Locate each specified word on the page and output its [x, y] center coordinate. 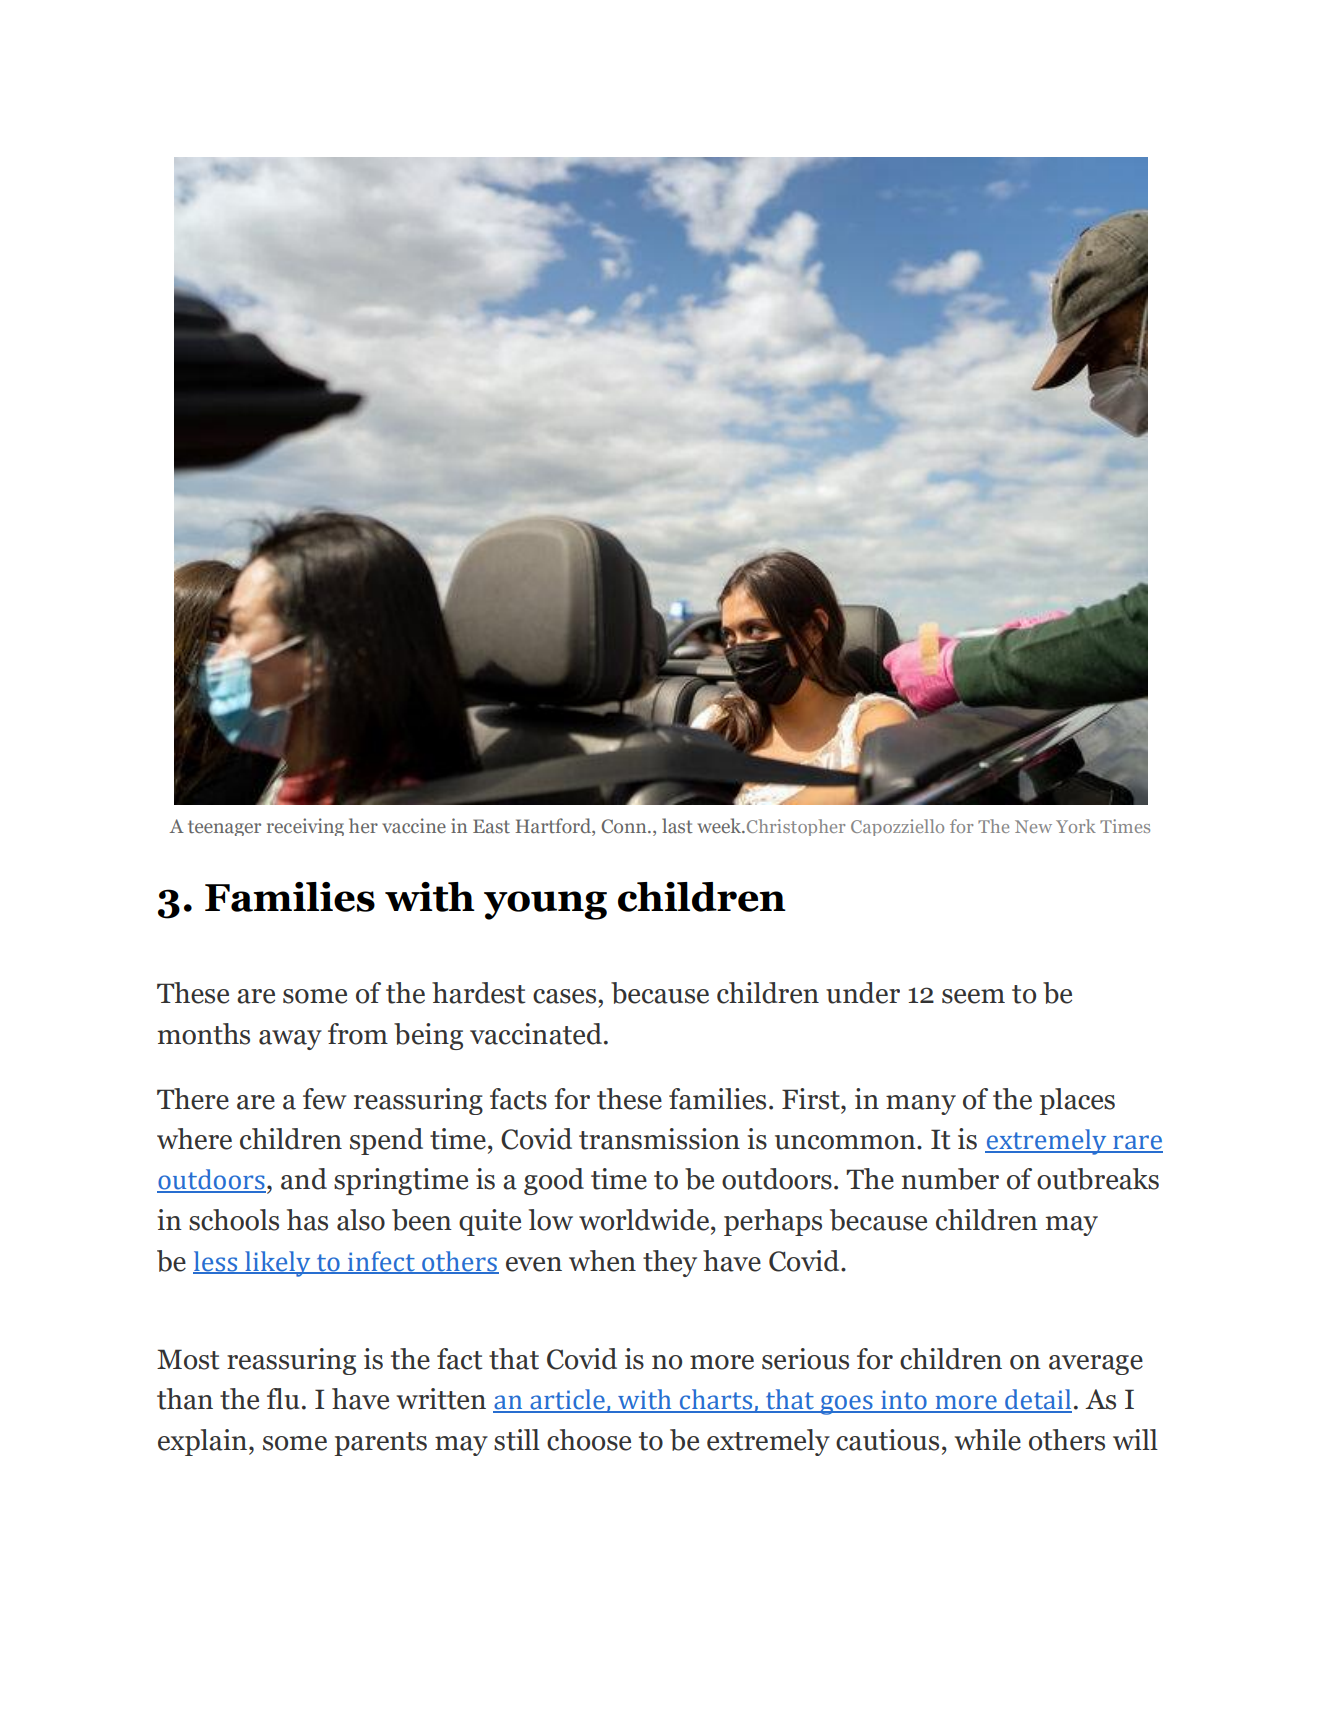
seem [973, 996]
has [307, 1220]
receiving [305, 827]
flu [283, 1399]
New [1033, 826]
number [950, 1179]
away [290, 1040]
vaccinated [536, 1034]
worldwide [644, 1220]
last [677, 825]
